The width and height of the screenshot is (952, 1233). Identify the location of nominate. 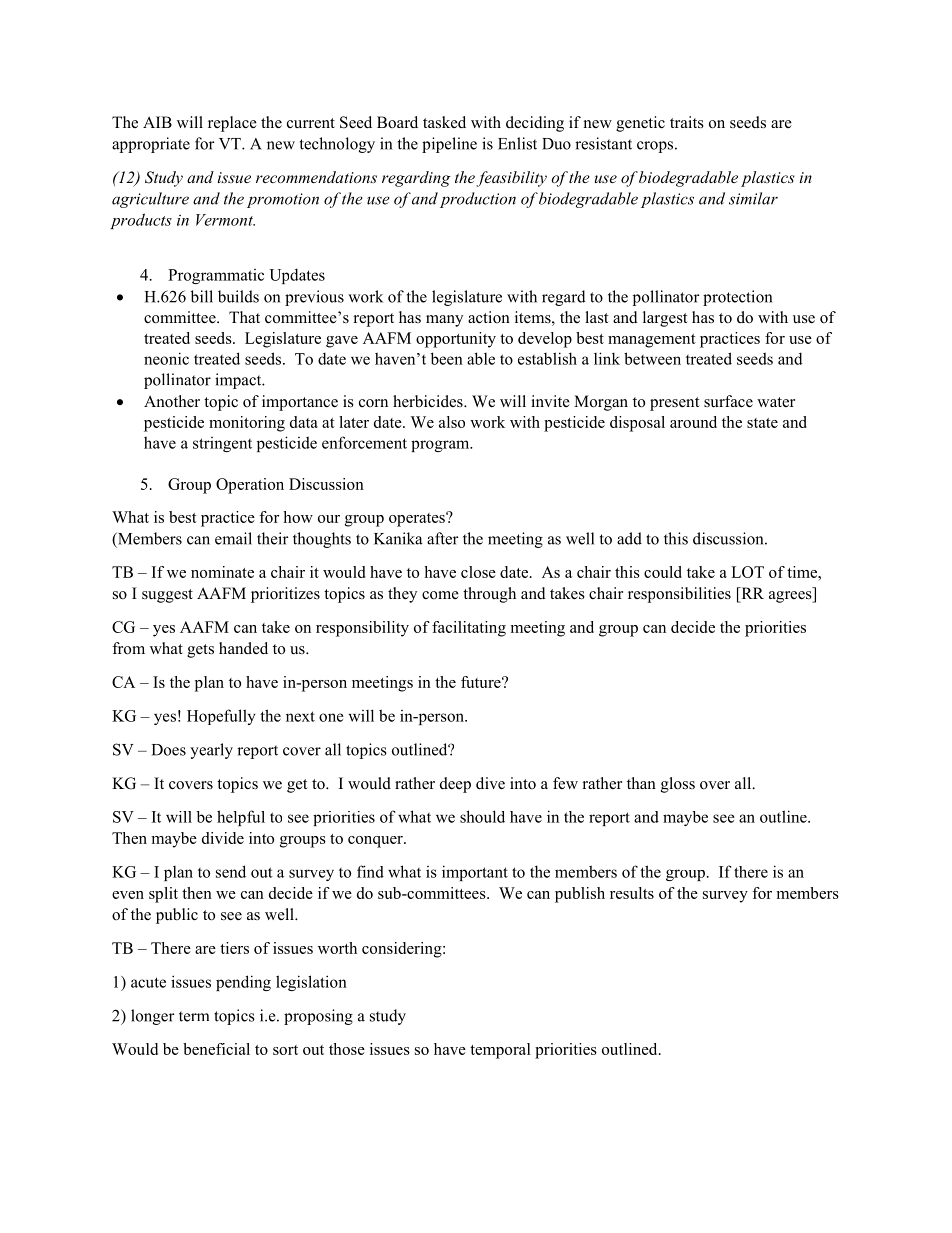
(222, 572).
